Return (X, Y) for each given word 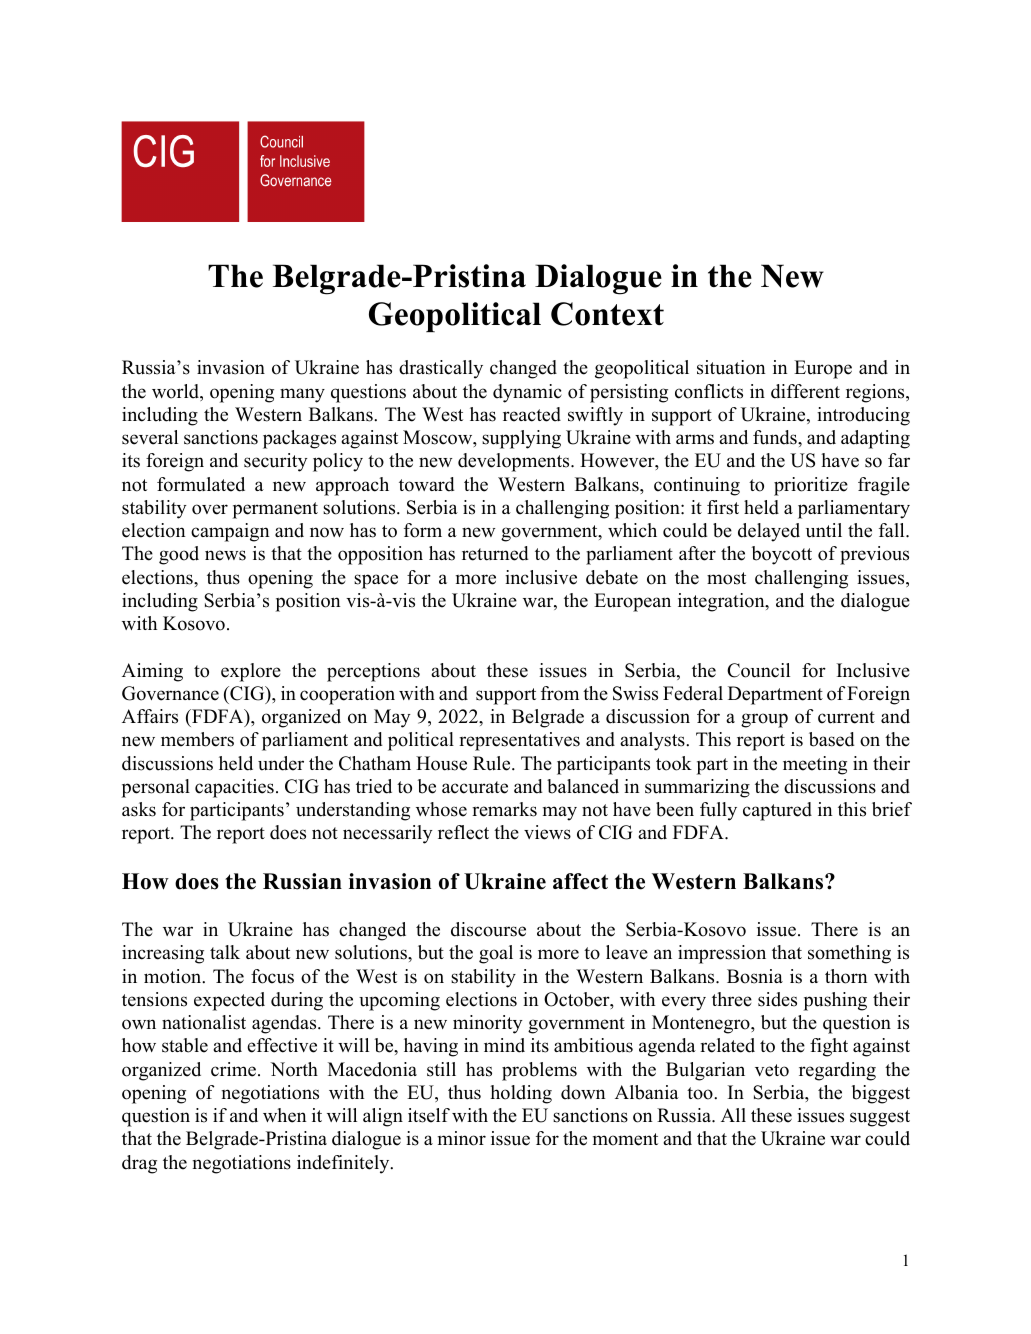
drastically (441, 369)
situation (731, 367)
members (197, 739)
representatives (519, 741)
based (831, 739)
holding (521, 1094)
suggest (880, 1118)
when (285, 1115)
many (302, 395)
